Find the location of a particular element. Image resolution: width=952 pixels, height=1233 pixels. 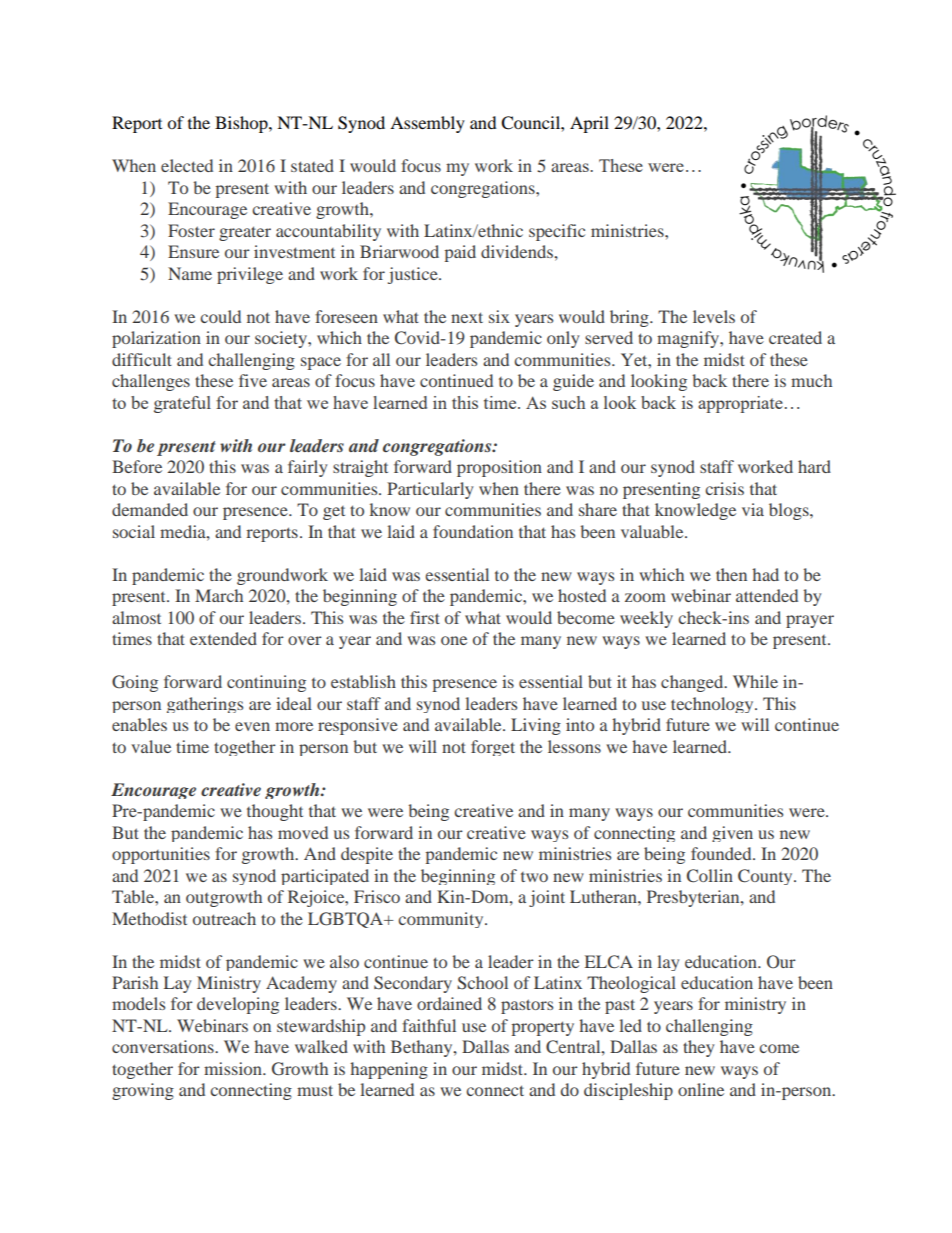

given is located at coordinates (732, 834).
